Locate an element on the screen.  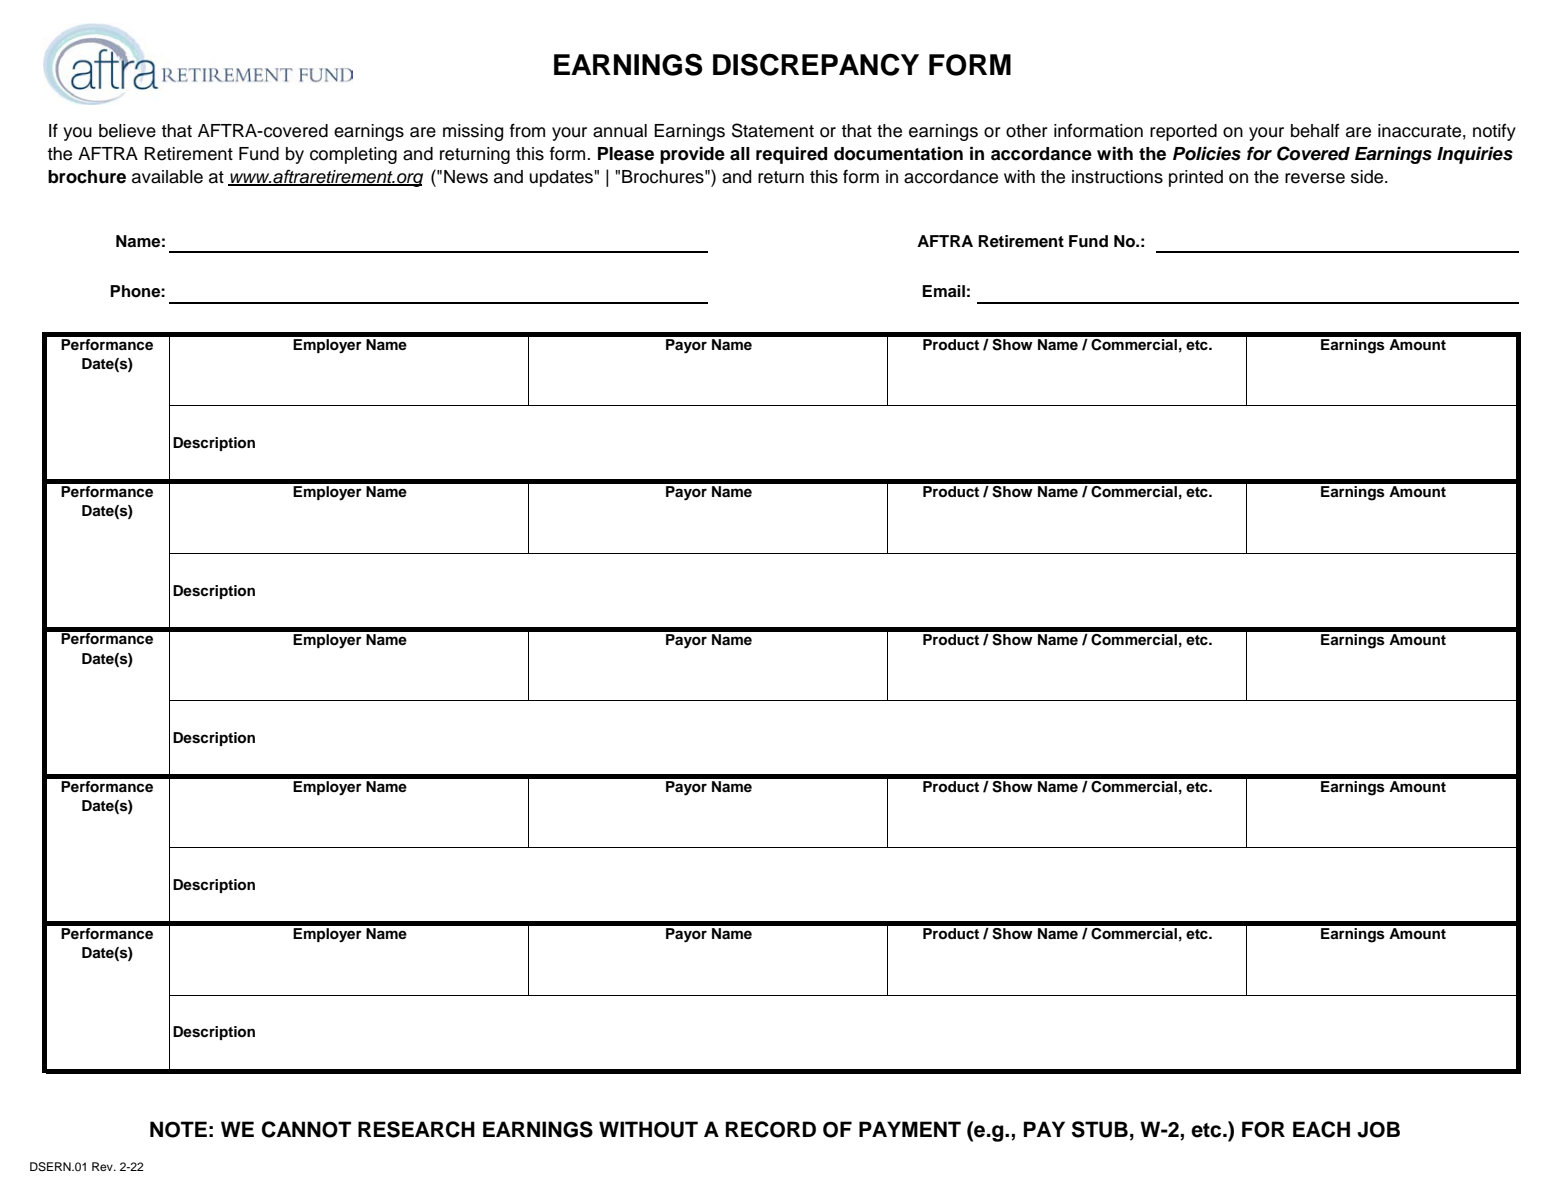
DISCREPANCY is located at coordinates (816, 64).
